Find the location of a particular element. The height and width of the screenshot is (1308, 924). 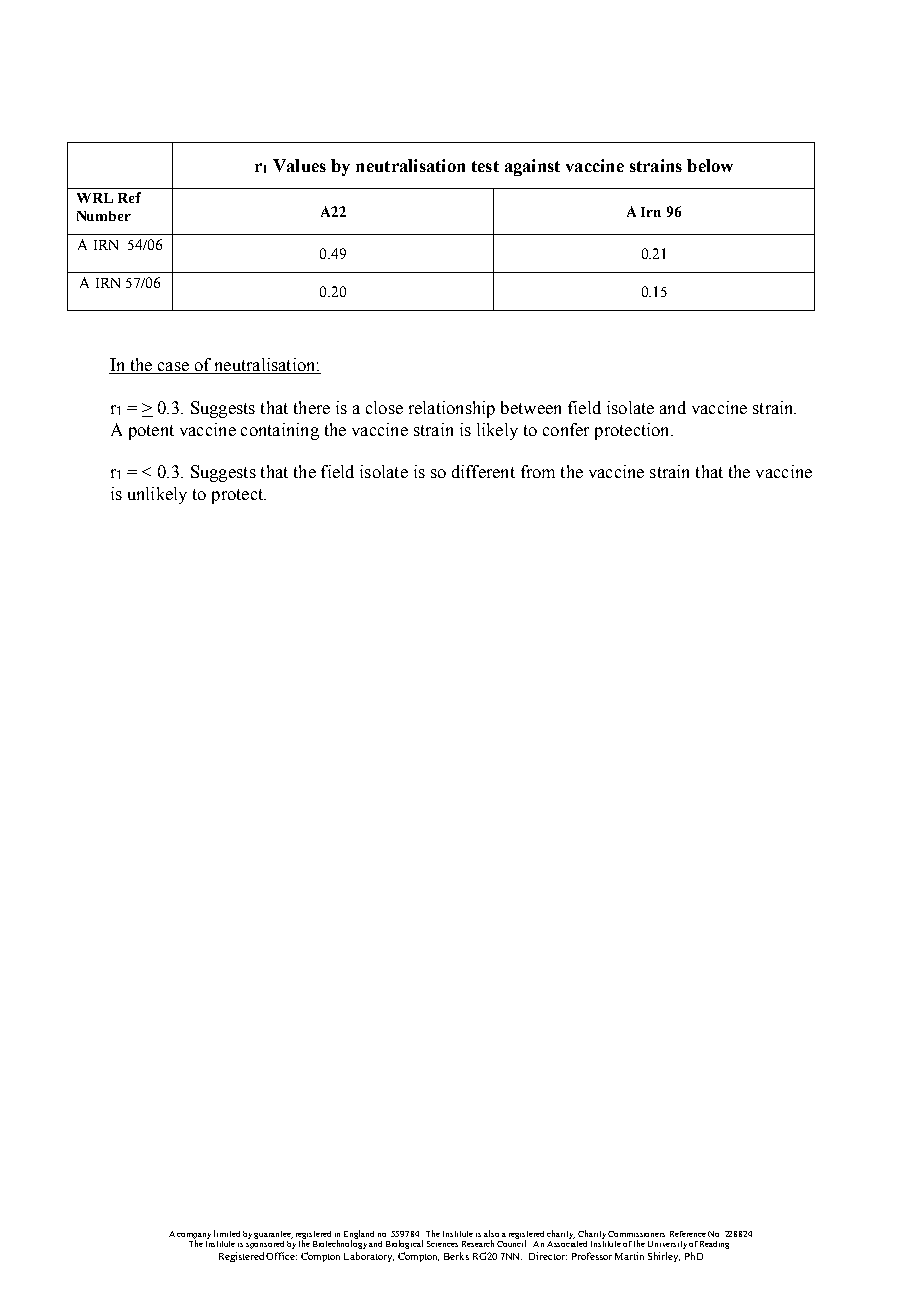

limited is located at coordinates (227, 1233).
